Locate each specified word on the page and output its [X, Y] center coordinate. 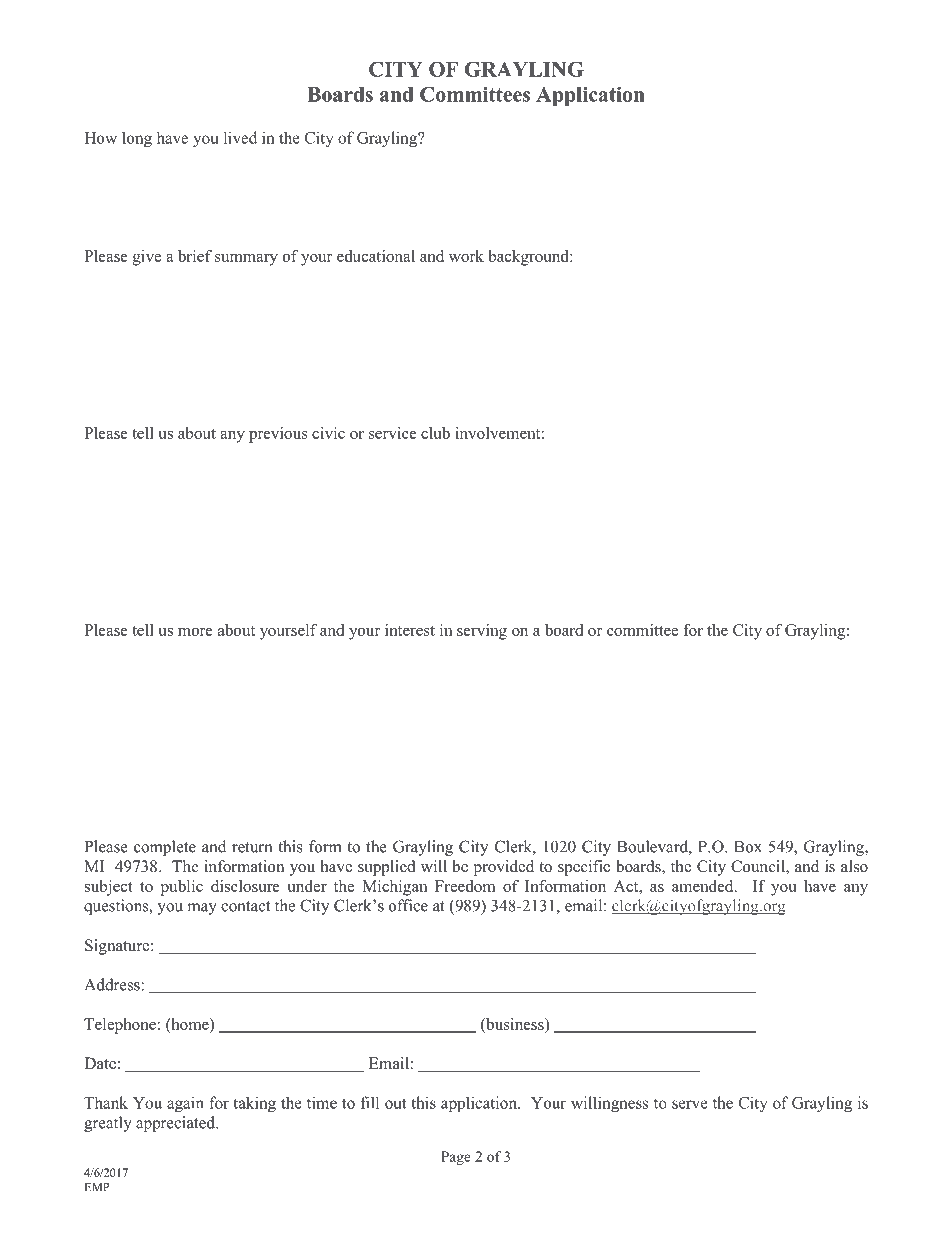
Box [748, 847]
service [393, 433]
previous [278, 435]
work [466, 256]
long [137, 139]
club [435, 433]
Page [456, 1158]
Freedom [465, 886]
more [195, 632]
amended [704, 886]
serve [690, 1104]
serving [482, 632]
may [202, 909]
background [529, 258]
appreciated [176, 1124]
